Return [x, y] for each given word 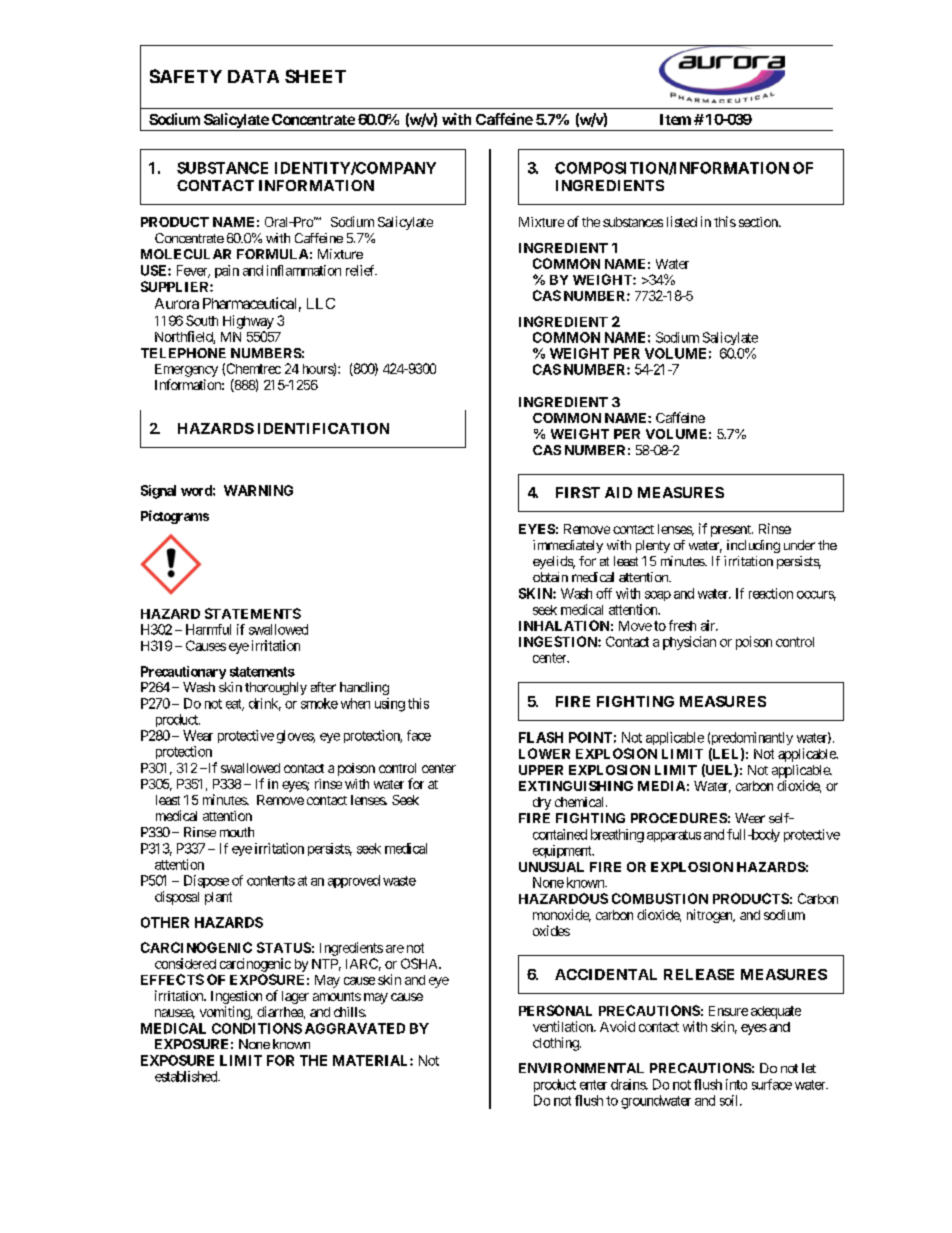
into [736, 1084]
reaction [771, 593]
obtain [550, 577]
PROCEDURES [679, 818]
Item [675, 119]
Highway [248, 322]
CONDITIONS [257, 1028]
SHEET [315, 76]
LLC [321, 303]
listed [682, 221]
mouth [237, 832]
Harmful [208, 629]
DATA [253, 76]
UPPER [541, 770]
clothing [557, 1044]
